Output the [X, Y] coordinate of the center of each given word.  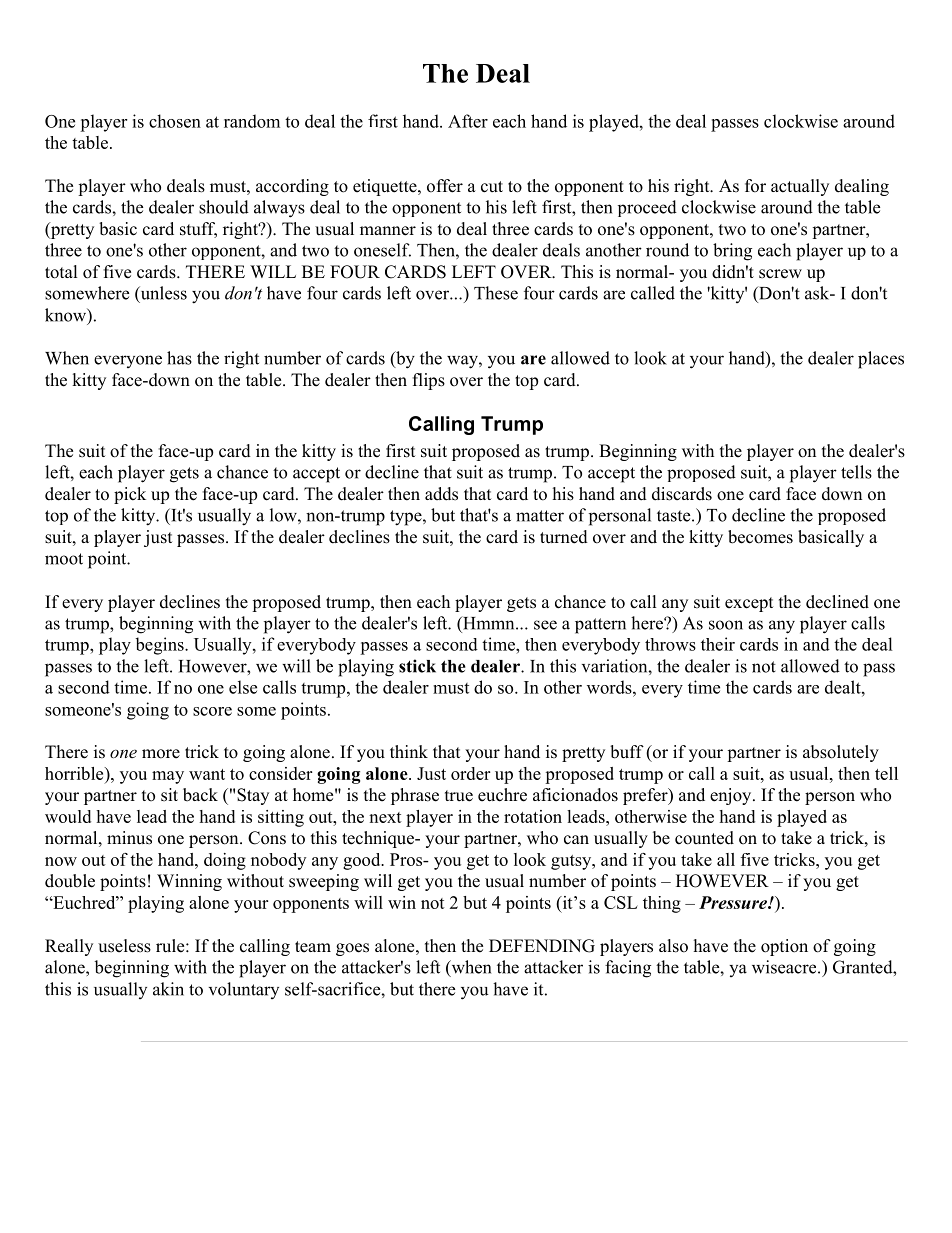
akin [168, 989]
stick [417, 666]
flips [429, 381]
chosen [175, 121]
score [212, 711]
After [468, 121]
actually [800, 187]
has [179, 358]
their [718, 644]
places [881, 360]
